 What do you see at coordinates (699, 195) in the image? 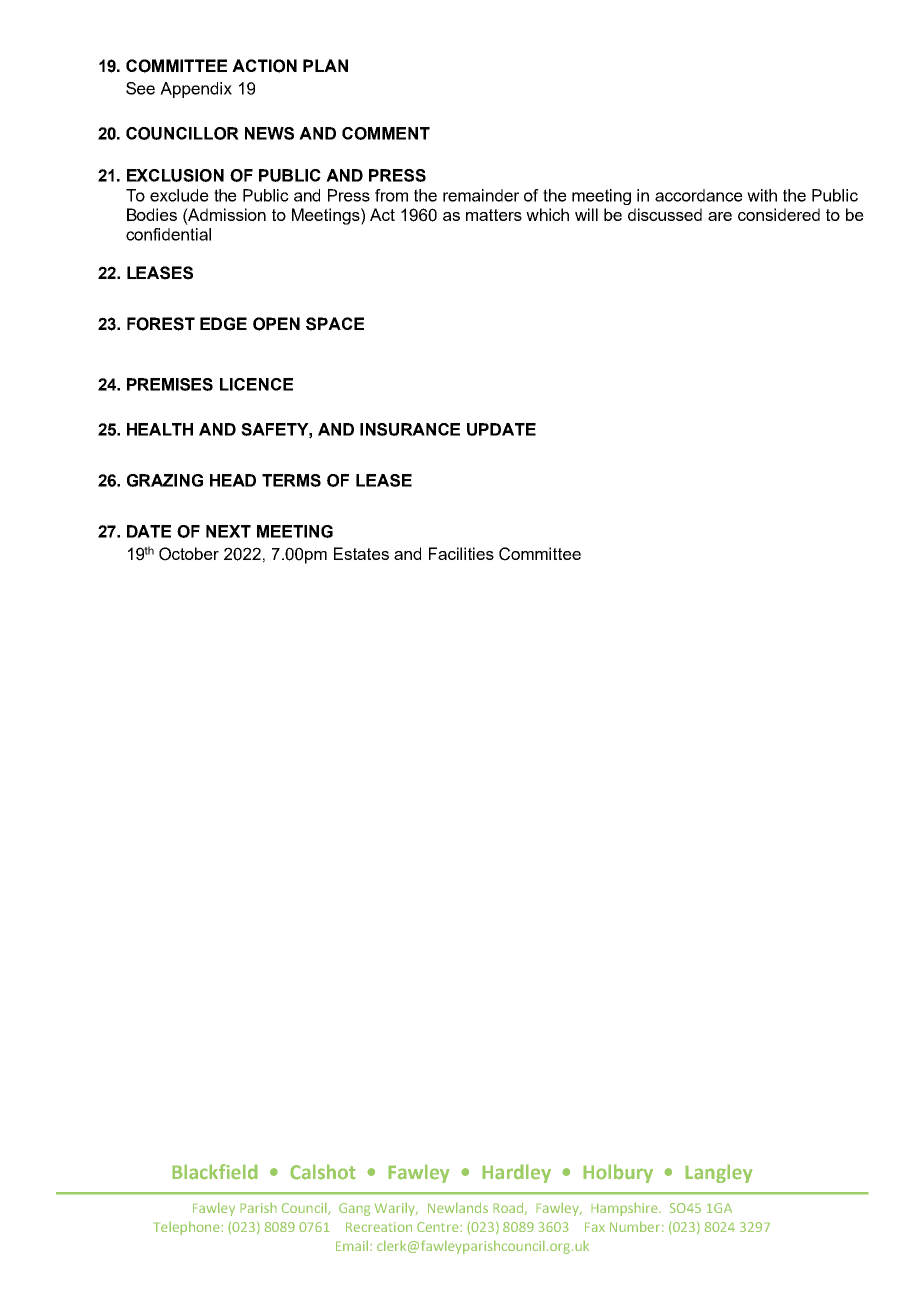
I see `accordance` at bounding box center [699, 195].
